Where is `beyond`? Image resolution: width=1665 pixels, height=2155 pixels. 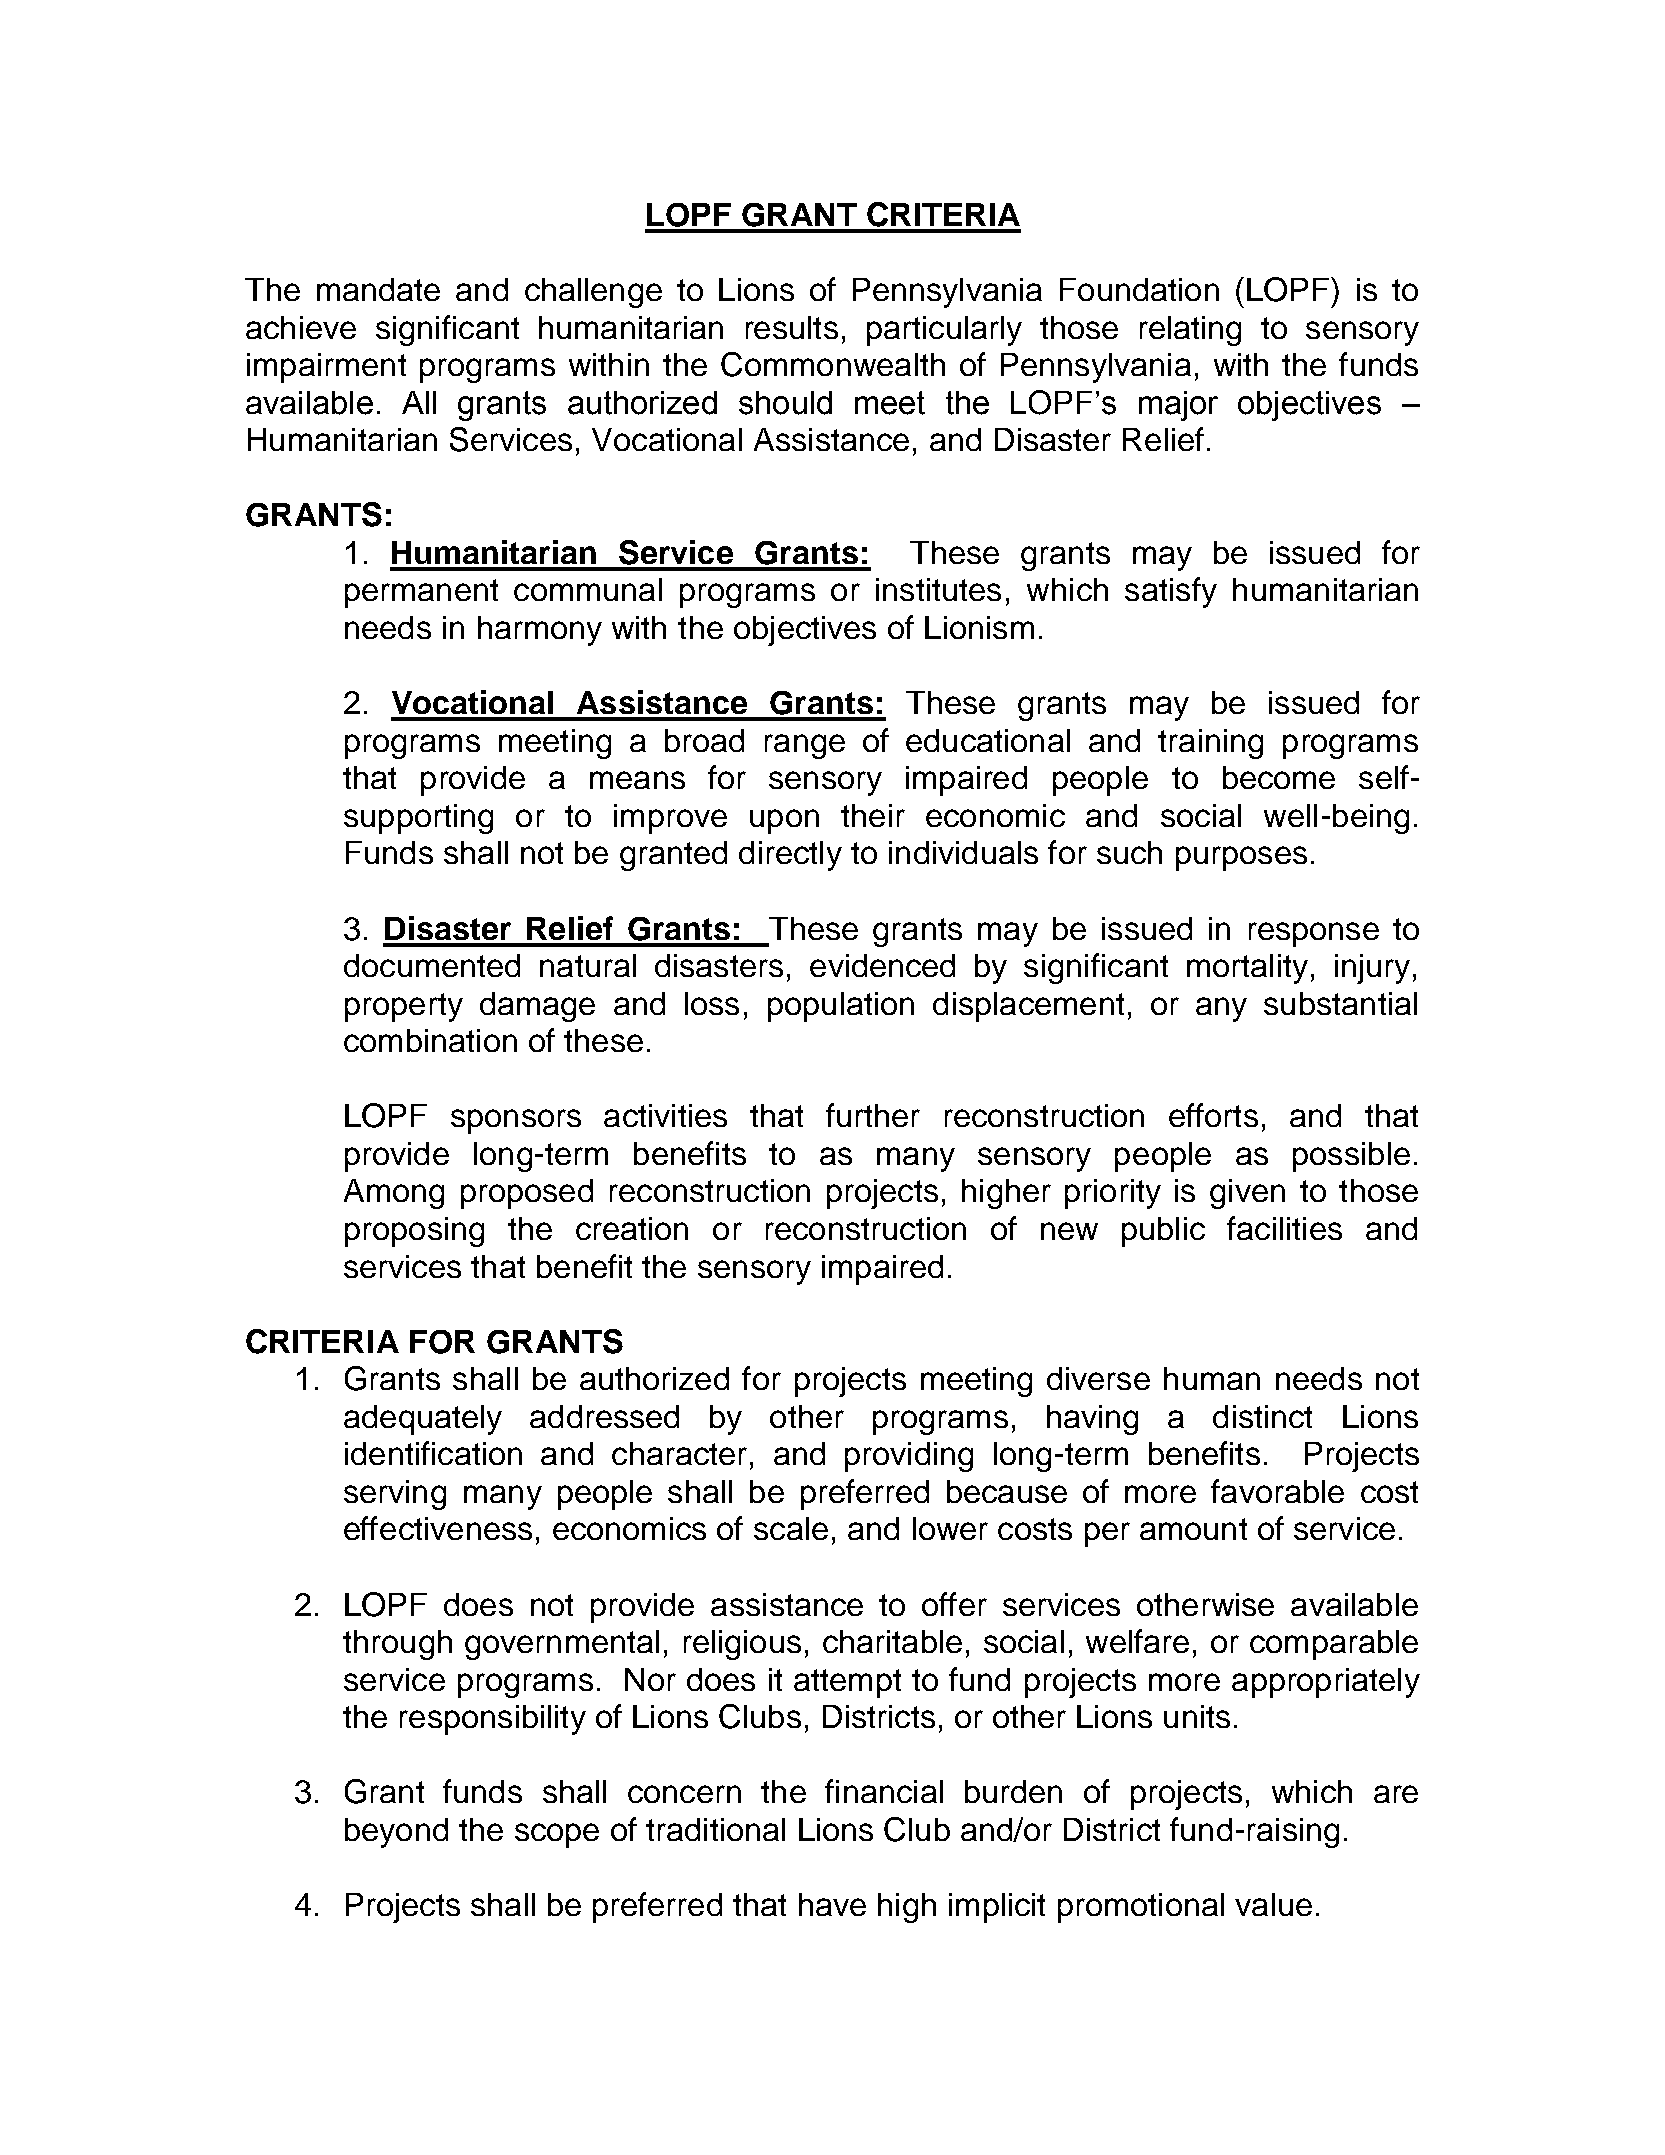
beyond is located at coordinates (396, 1833).
